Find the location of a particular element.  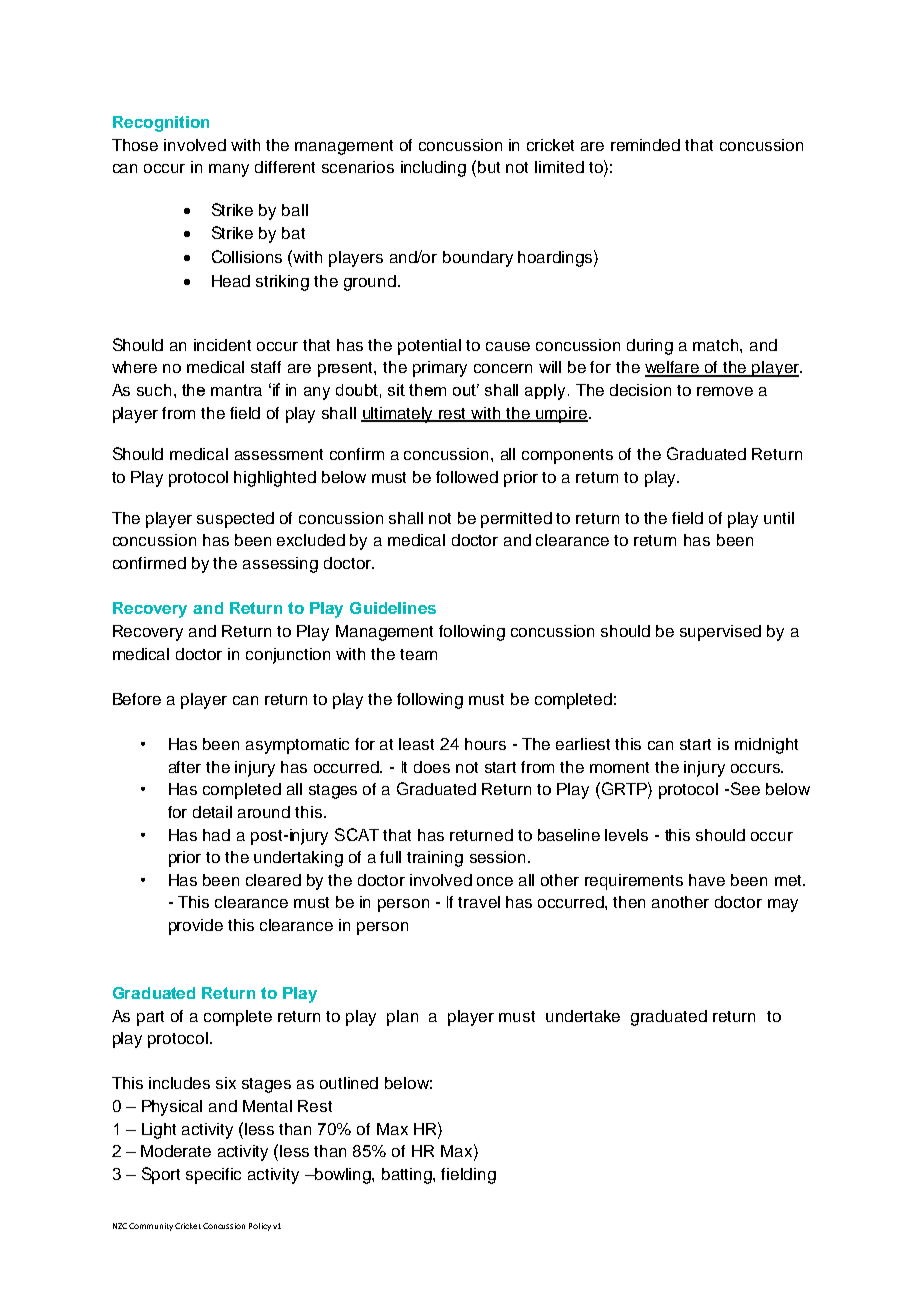

outlined is located at coordinates (349, 1083).
